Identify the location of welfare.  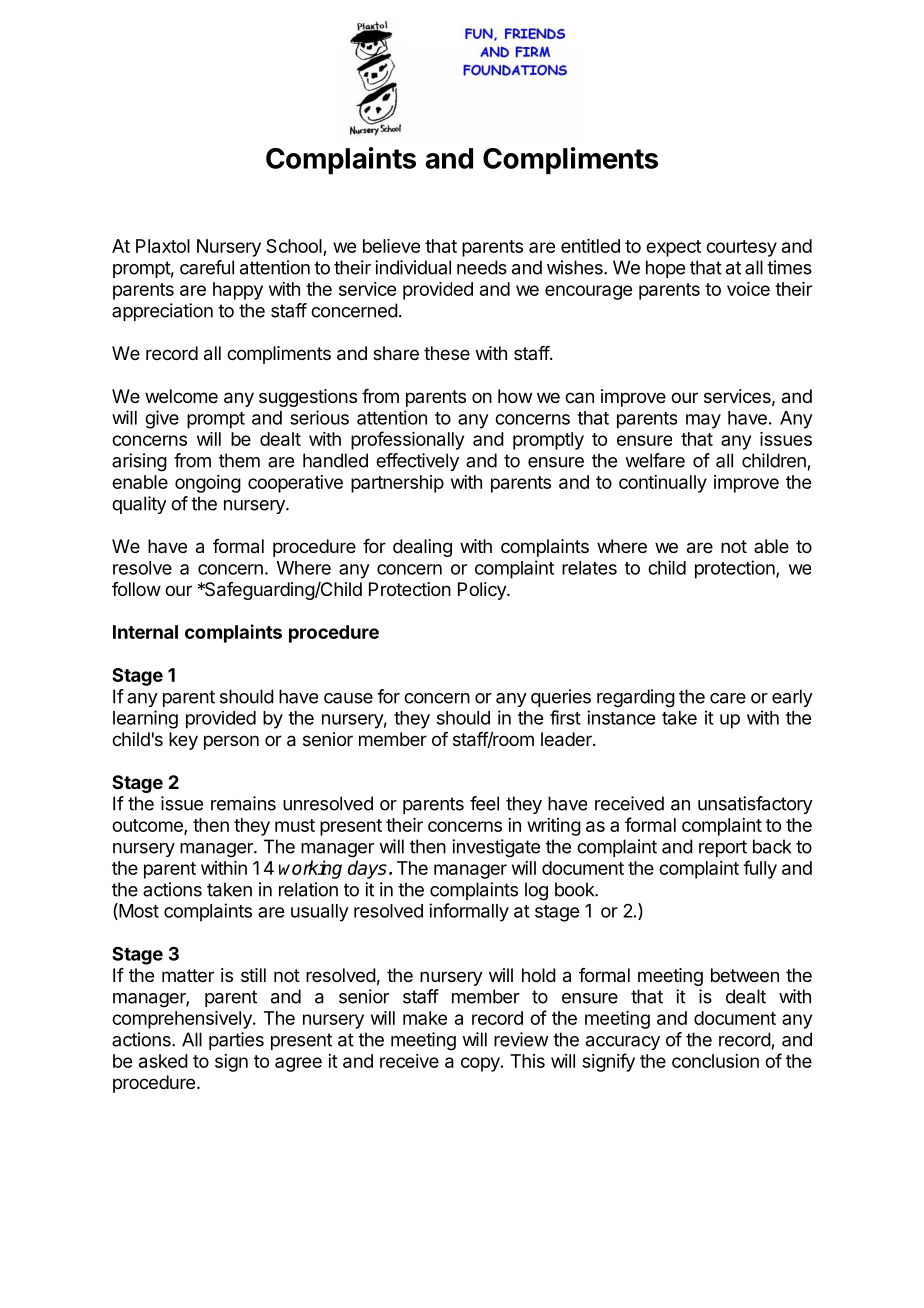
(655, 460).
